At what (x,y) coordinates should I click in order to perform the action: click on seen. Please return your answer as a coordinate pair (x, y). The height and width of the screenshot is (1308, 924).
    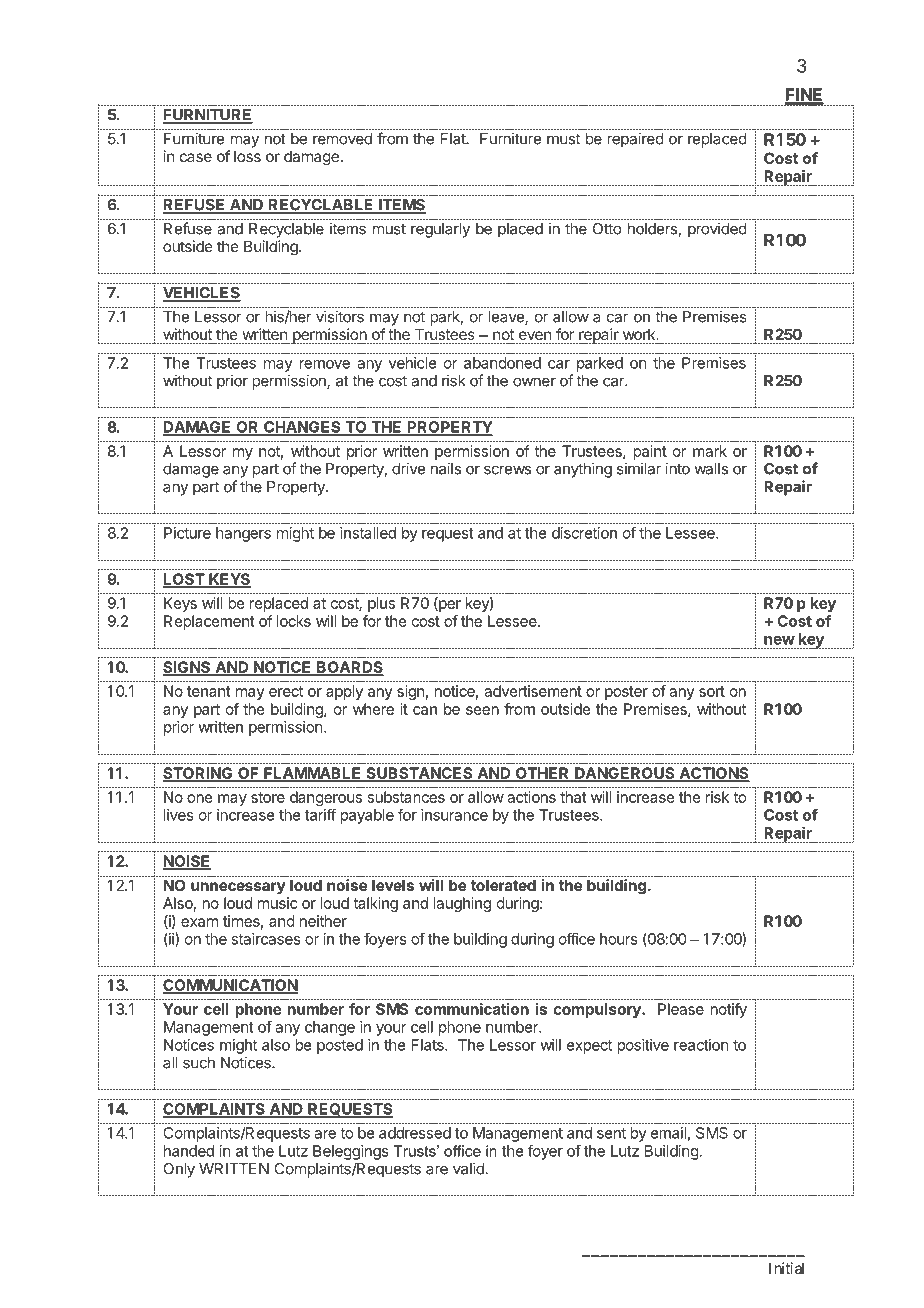
    Looking at the image, I should click on (482, 710).
